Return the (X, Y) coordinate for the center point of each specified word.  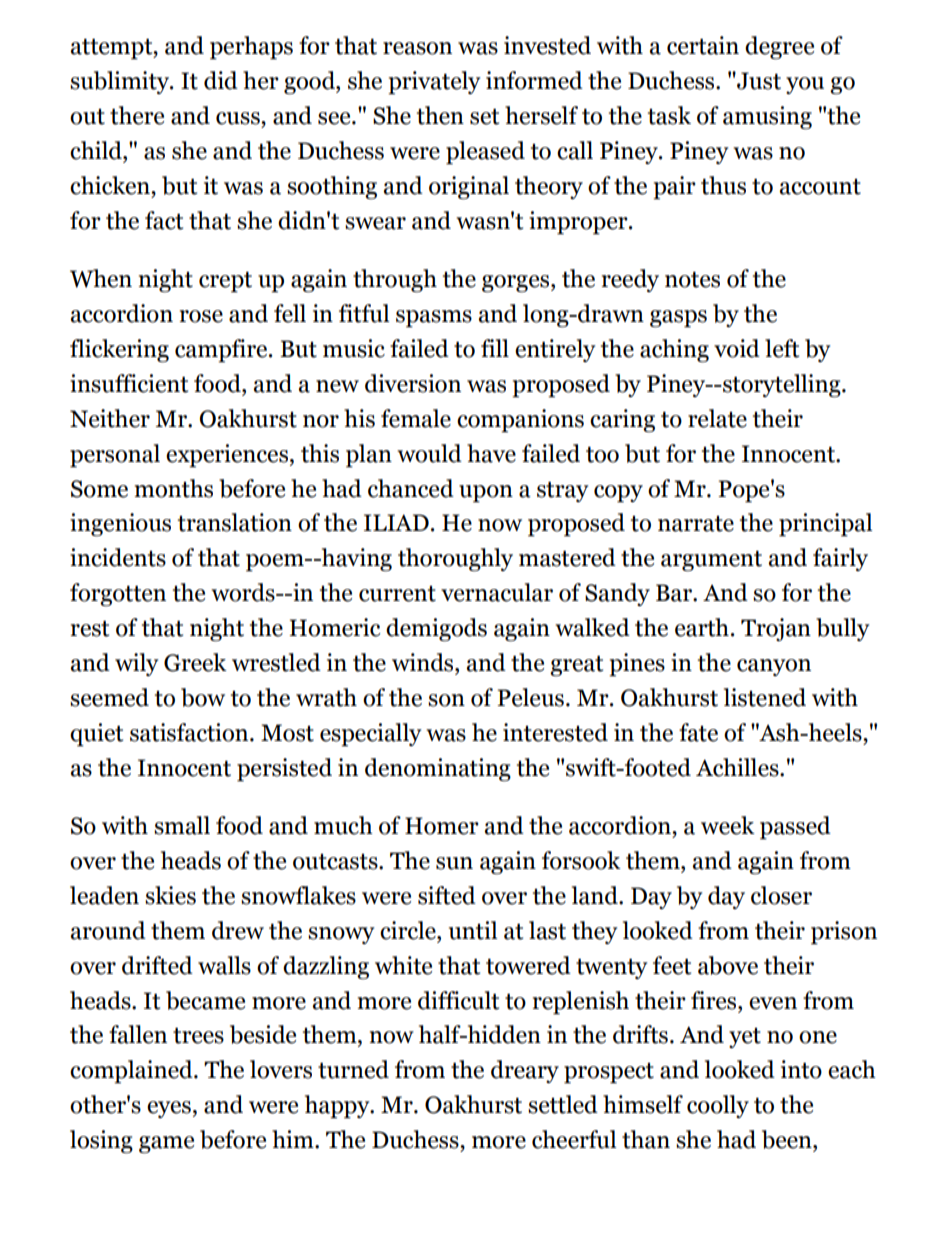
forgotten (118, 594)
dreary (525, 1071)
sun (454, 863)
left (782, 348)
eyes (169, 1109)
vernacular (497, 592)
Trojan (776, 629)
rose (201, 316)
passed (795, 828)
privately (434, 83)
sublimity (120, 82)
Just (758, 81)
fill (495, 348)
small (182, 825)
